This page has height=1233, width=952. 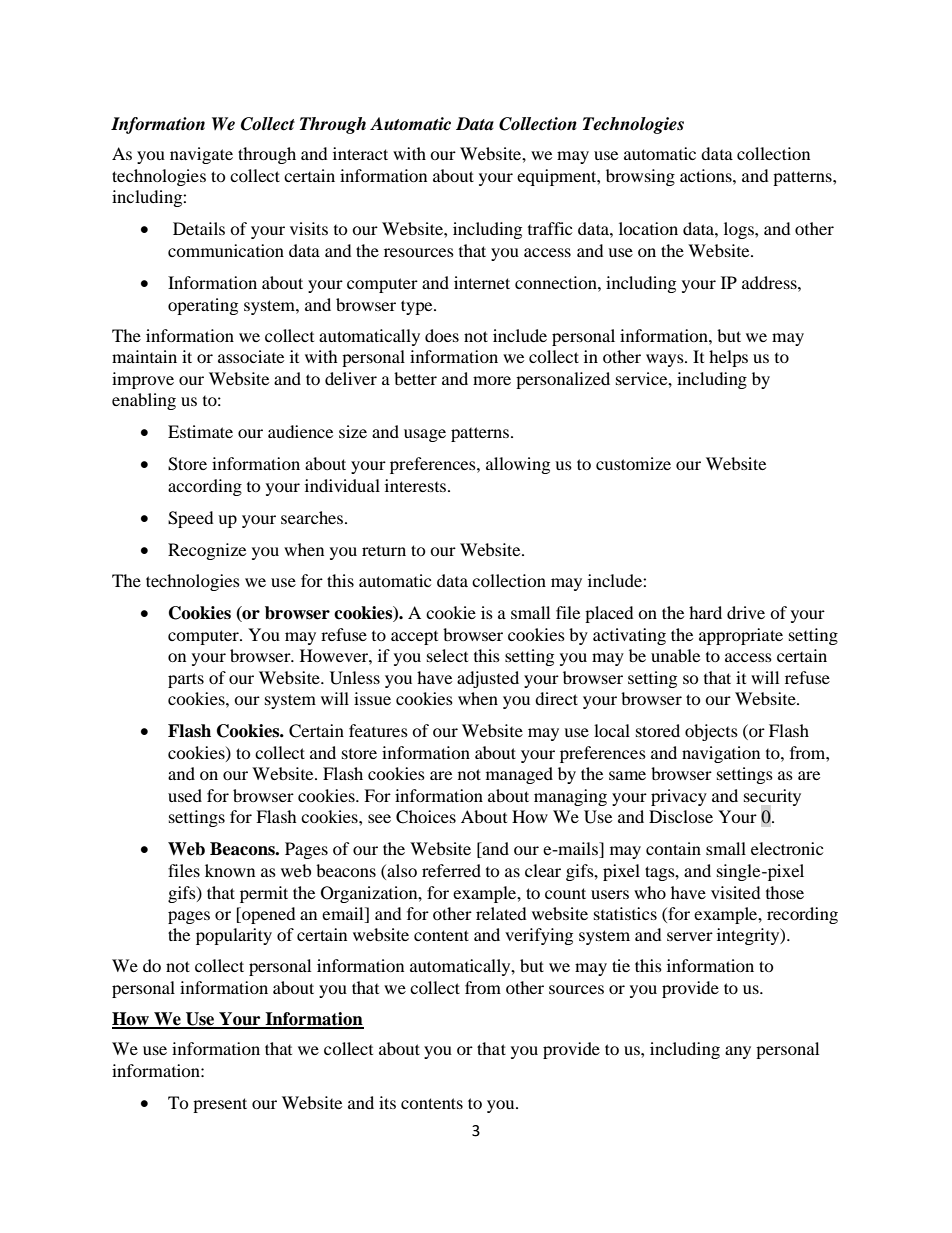 What do you see at coordinates (705, 612) in the page?
I see `hard` at bounding box center [705, 612].
